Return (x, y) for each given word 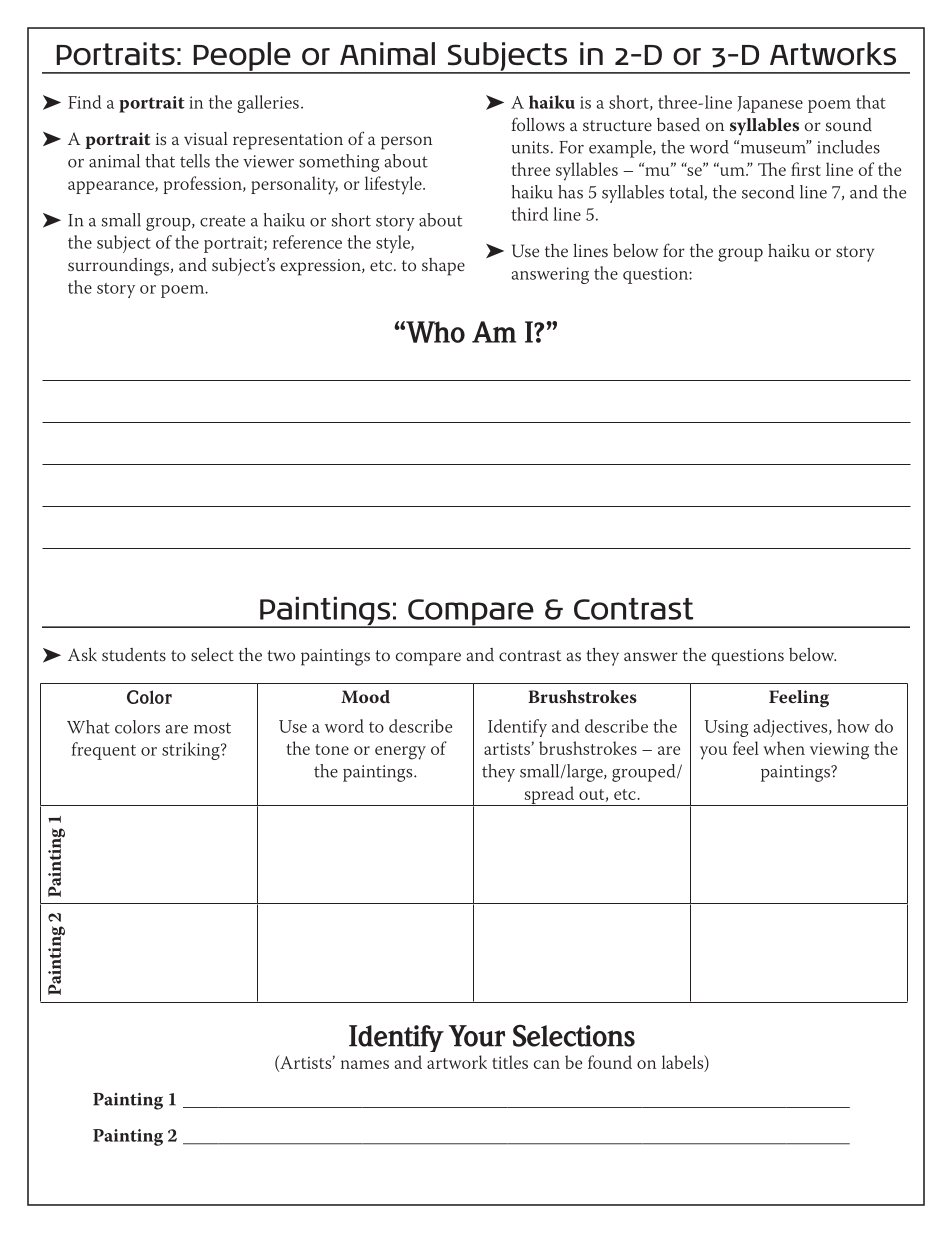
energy (400, 753)
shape (443, 267)
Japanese (770, 104)
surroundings (118, 267)
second (768, 192)
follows (538, 124)
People (242, 58)
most (212, 728)
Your (477, 1036)
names (365, 1064)
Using (726, 728)
